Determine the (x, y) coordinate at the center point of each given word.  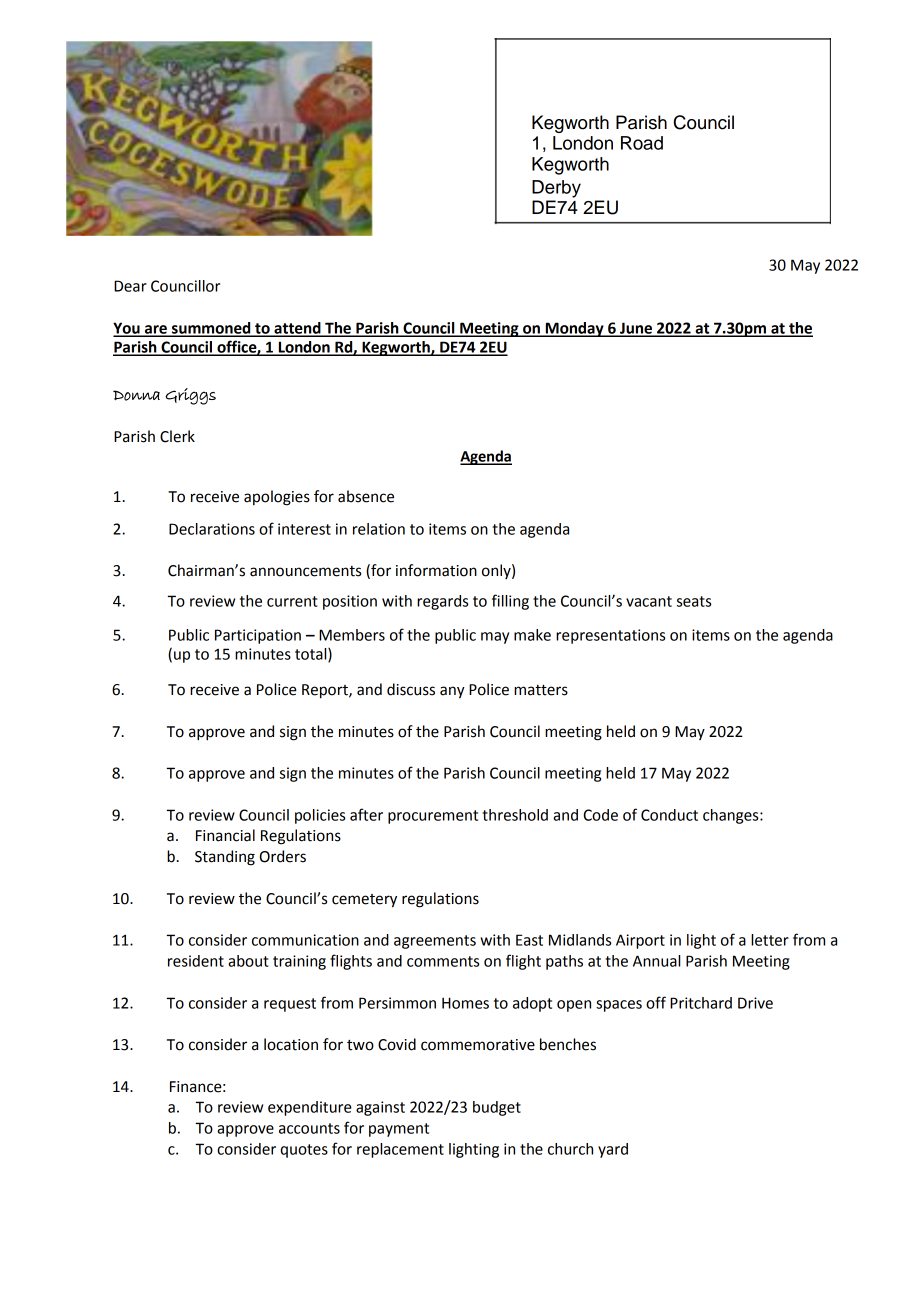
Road (642, 143)
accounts (309, 1128)
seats (694, 601)
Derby (556, 189)
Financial (225, 835)
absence (366, 496)
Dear (130, 286)
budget (497, 1108)
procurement (433, 817)
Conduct (669, 815)
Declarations (212, 529)
